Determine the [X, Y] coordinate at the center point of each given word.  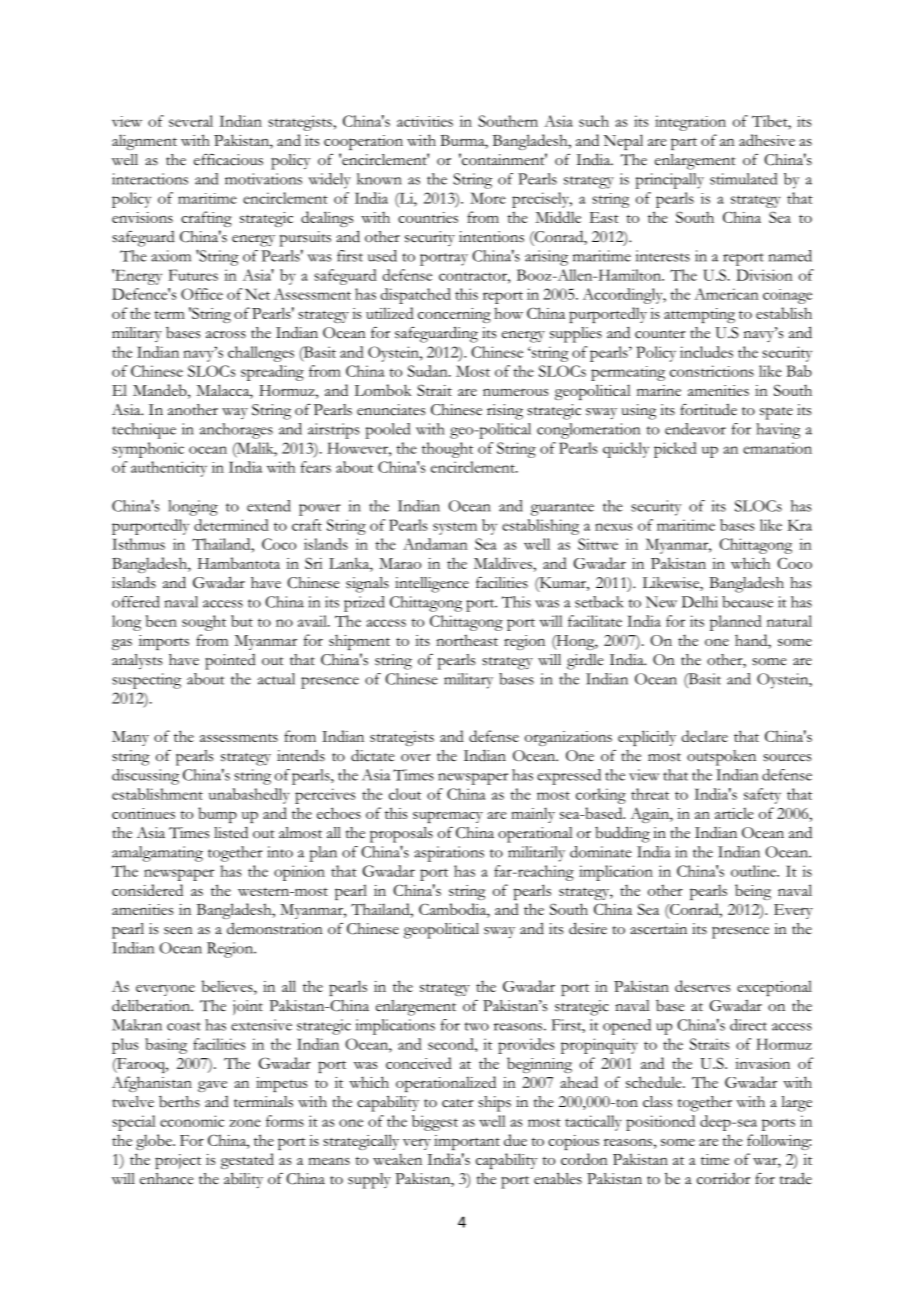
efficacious [228, 160]
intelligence [432, 585]
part [684, 143]
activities [425, 121]
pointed [230, 662]
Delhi [699, 602]
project [178, 1161]
